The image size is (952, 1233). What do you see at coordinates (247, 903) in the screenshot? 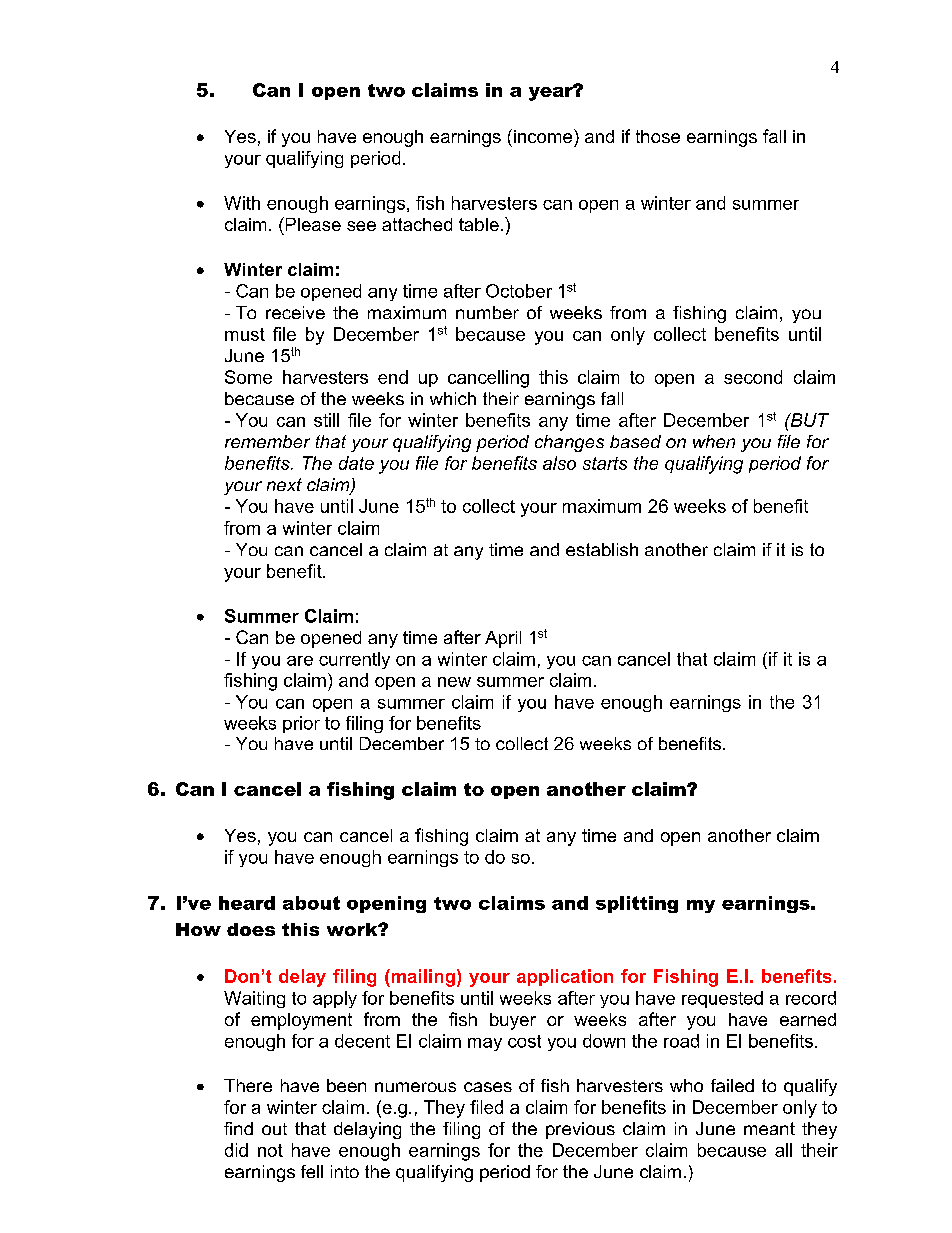
I see `heard` at bounding box center [247, 903].
